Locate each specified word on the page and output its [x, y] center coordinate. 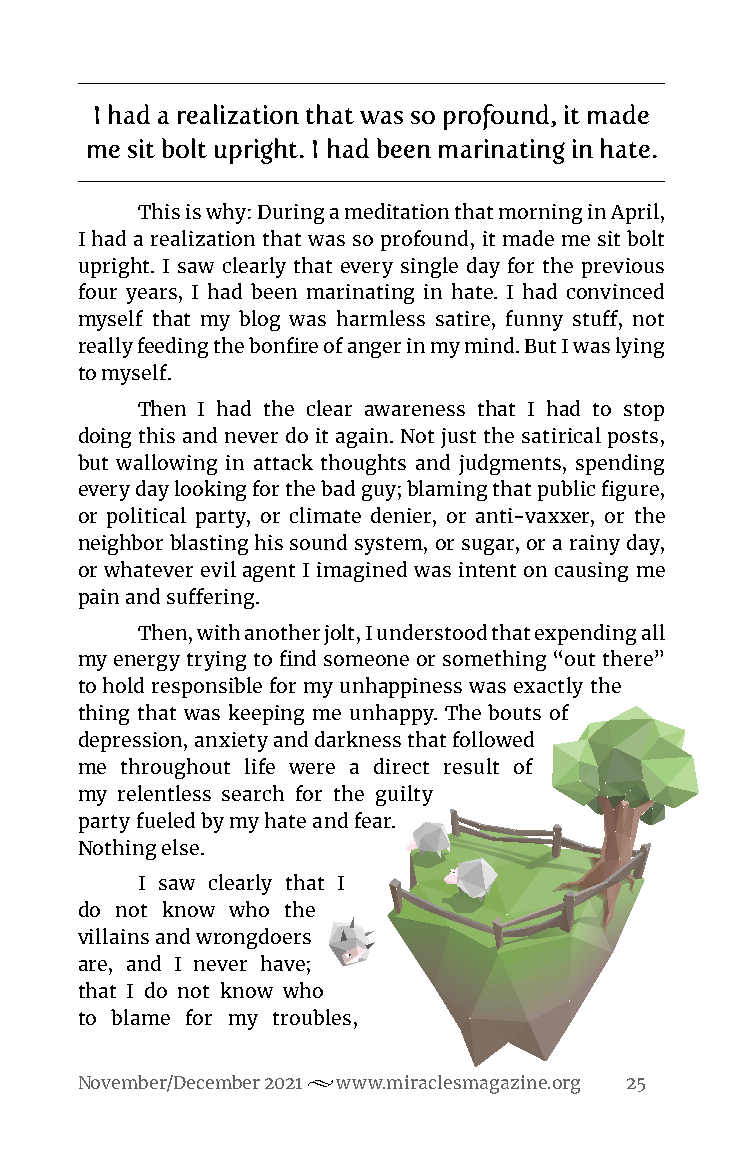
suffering [212, 598]
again [363, 438]
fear [374, 820]
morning [540, 214]
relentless [164, 793]
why [226, 213]
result [471, 766]
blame [140, 1017]
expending [585, 634]
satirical [561, 435]
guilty [404, 795]
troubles [312, 1017]
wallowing [166, 464]
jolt [341, 634]
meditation [397, 211]
